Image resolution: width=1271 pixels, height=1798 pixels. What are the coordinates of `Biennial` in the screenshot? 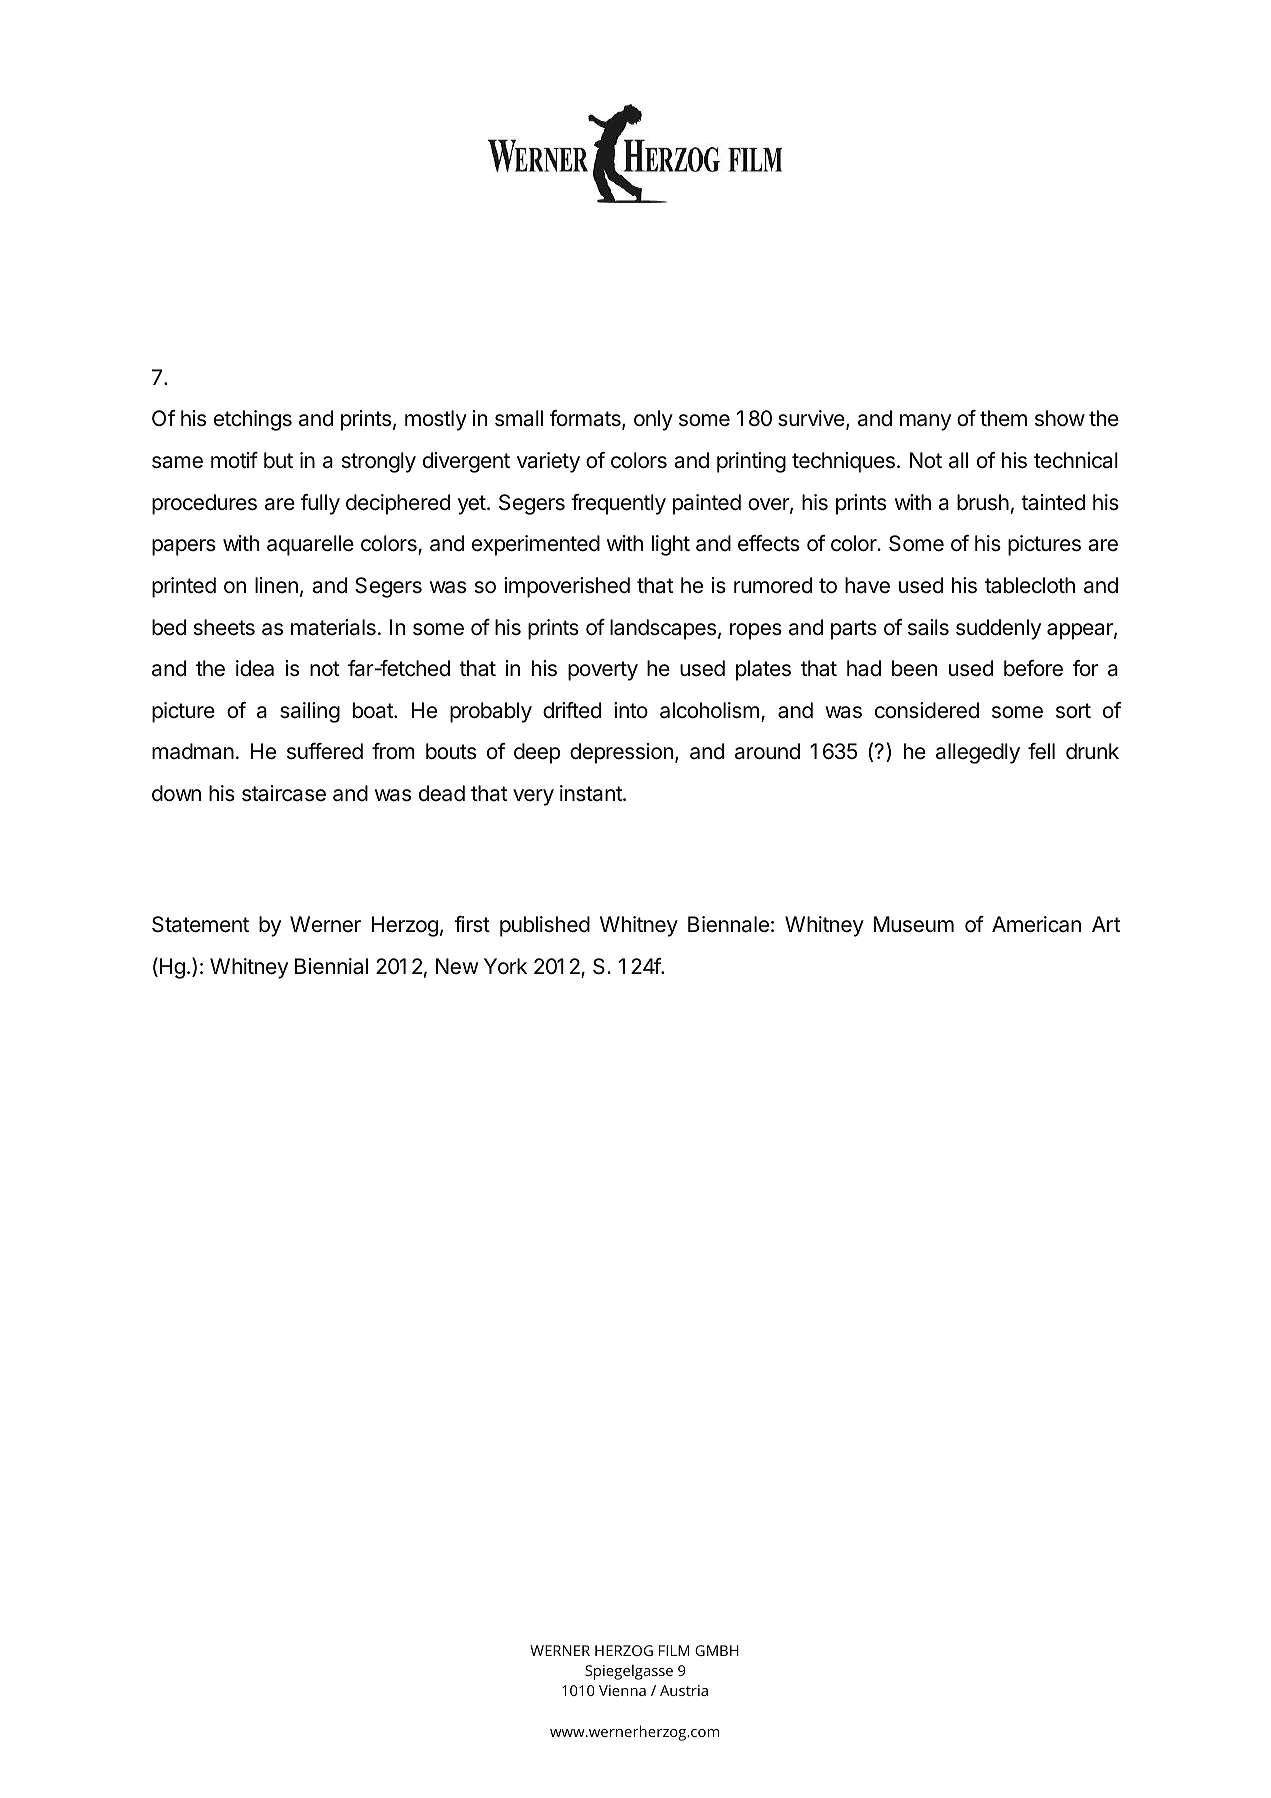 It's located at (331, 966).
